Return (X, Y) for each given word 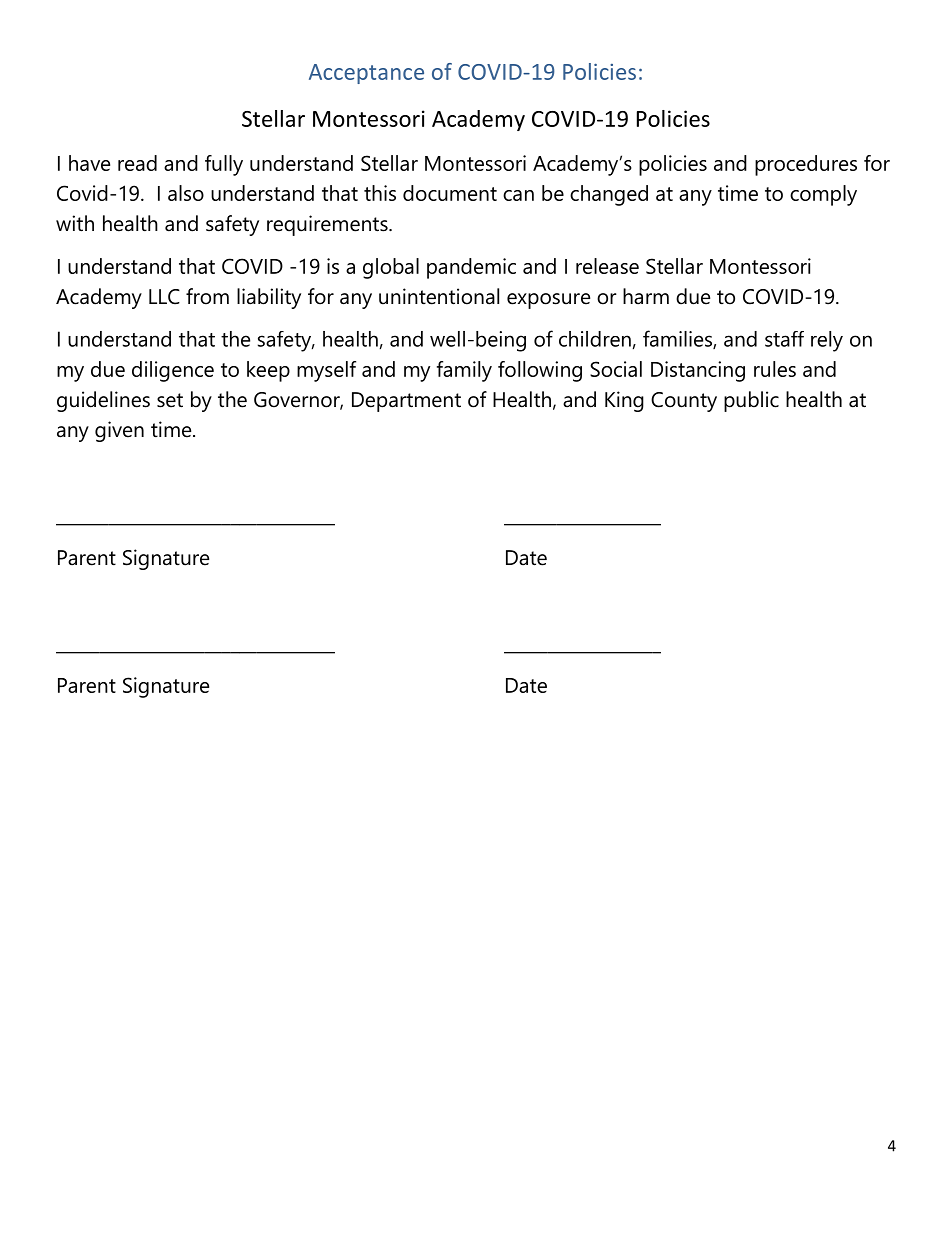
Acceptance (366, 74)
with (75, 223)
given (119, 431)
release (607, 266)
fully (224, 165)
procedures (806, 165)
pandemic (471, 268)
